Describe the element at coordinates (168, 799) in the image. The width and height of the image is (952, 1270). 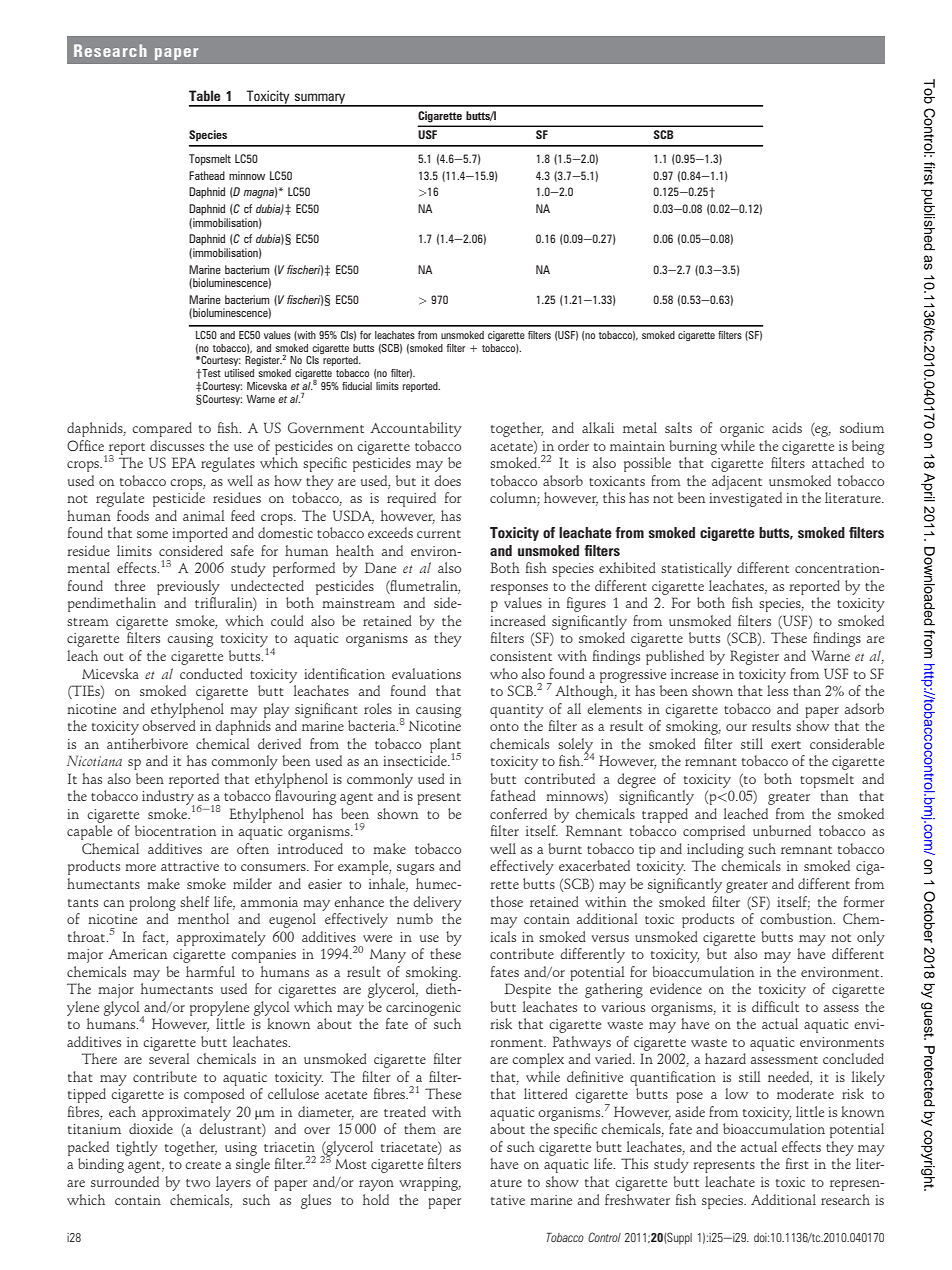
I see `industry` at that location.
